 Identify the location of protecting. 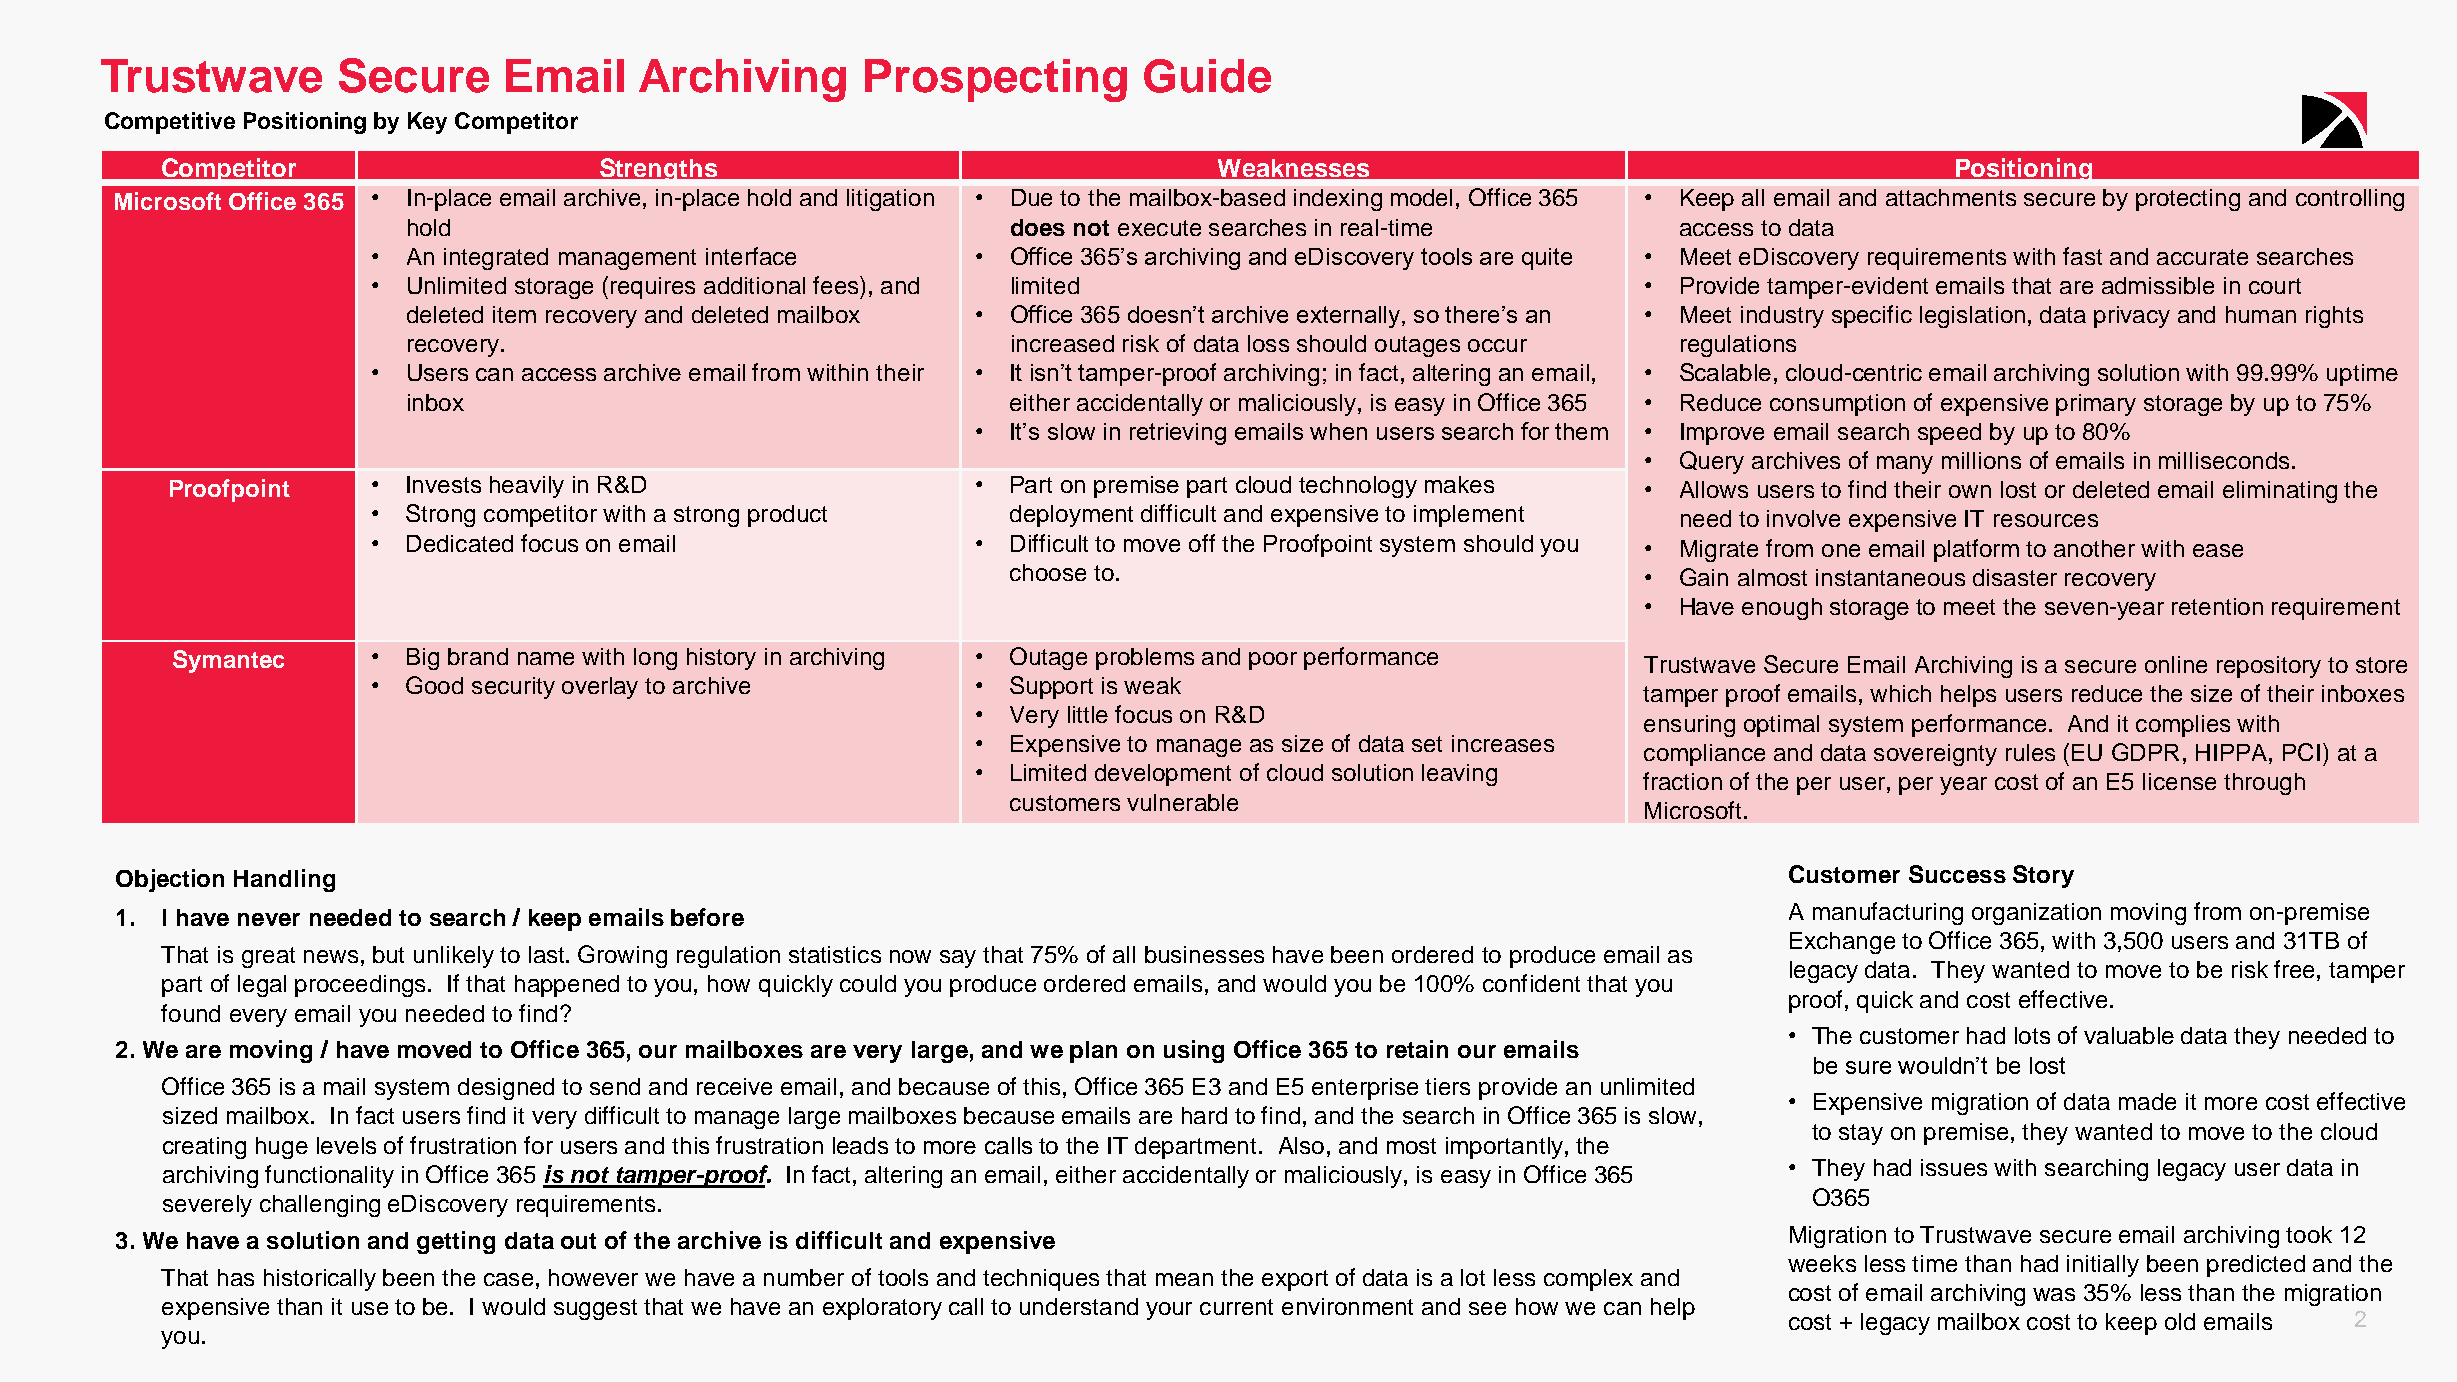
(2188, 200).
